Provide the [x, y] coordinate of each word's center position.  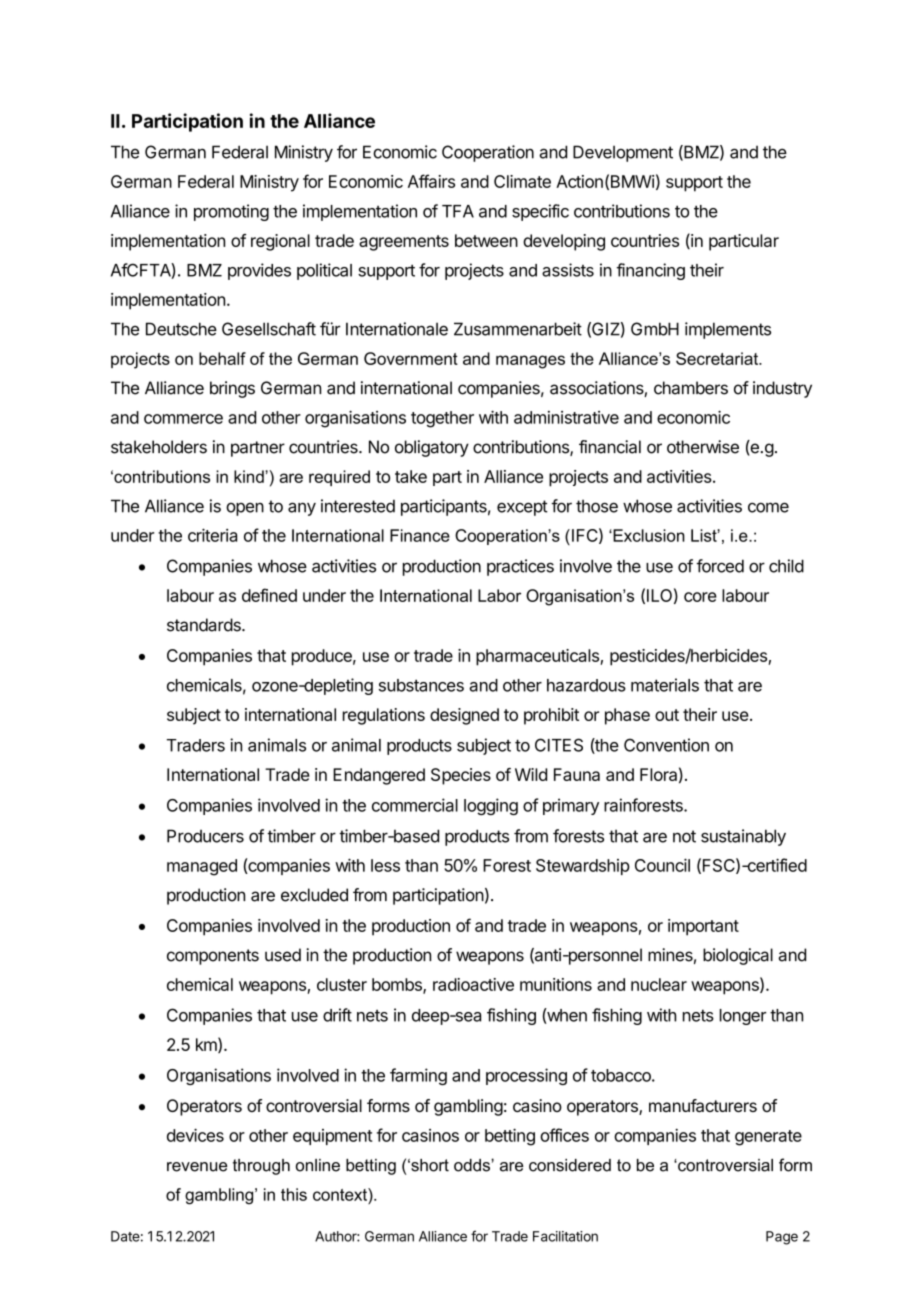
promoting [231, 212]
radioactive [473, 984]
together [442, 419]
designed [464, 716]
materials [665, 685]
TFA [458, 211]
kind [250, 476]
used [283, 955]
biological [738, 956]
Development [623, 153]
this [294, 1194]
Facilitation [565, 1236]
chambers [691, 388]
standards [205, 625]
